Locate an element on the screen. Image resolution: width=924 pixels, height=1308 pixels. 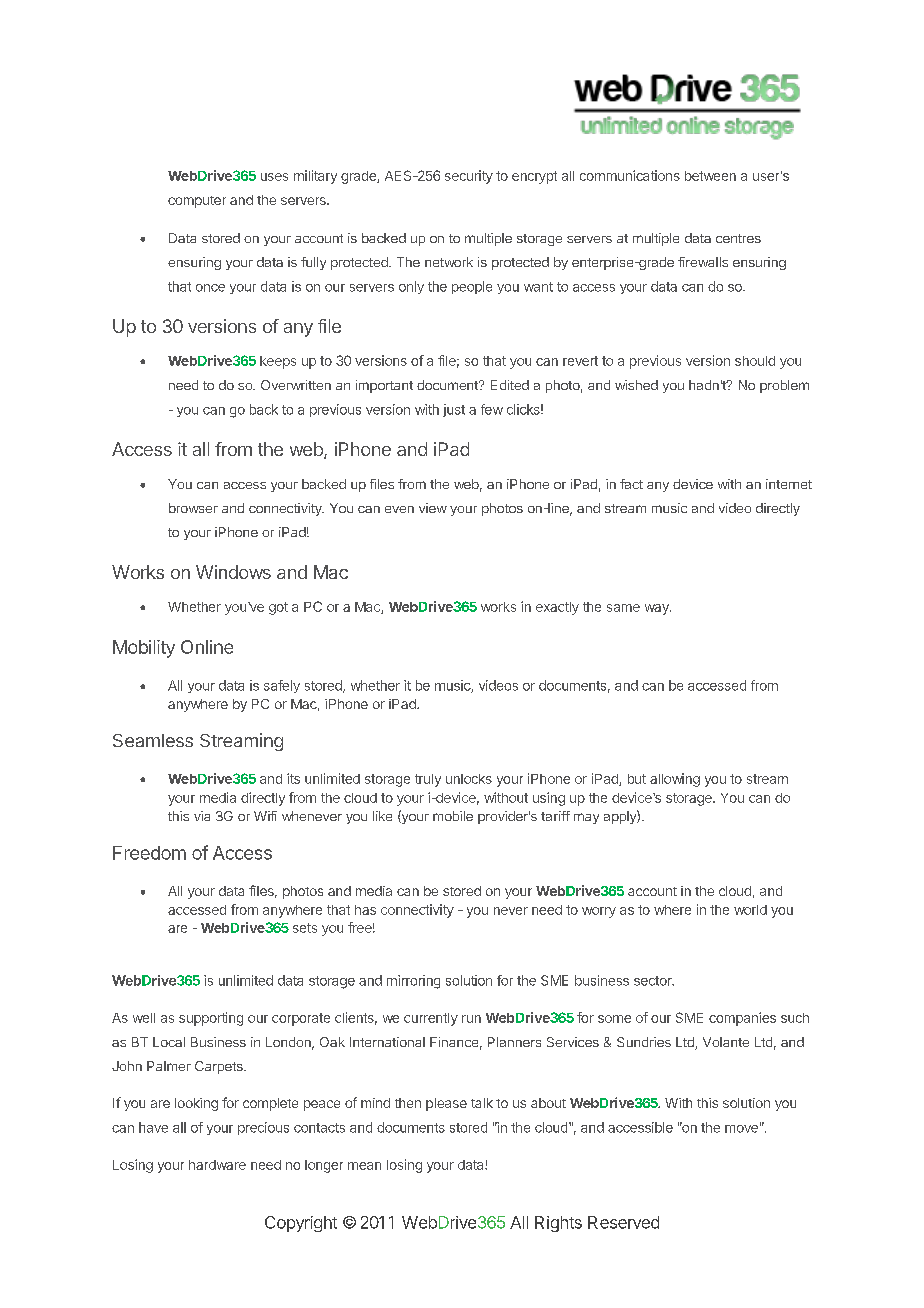
hardware is located at coordinates (217, 1165).
